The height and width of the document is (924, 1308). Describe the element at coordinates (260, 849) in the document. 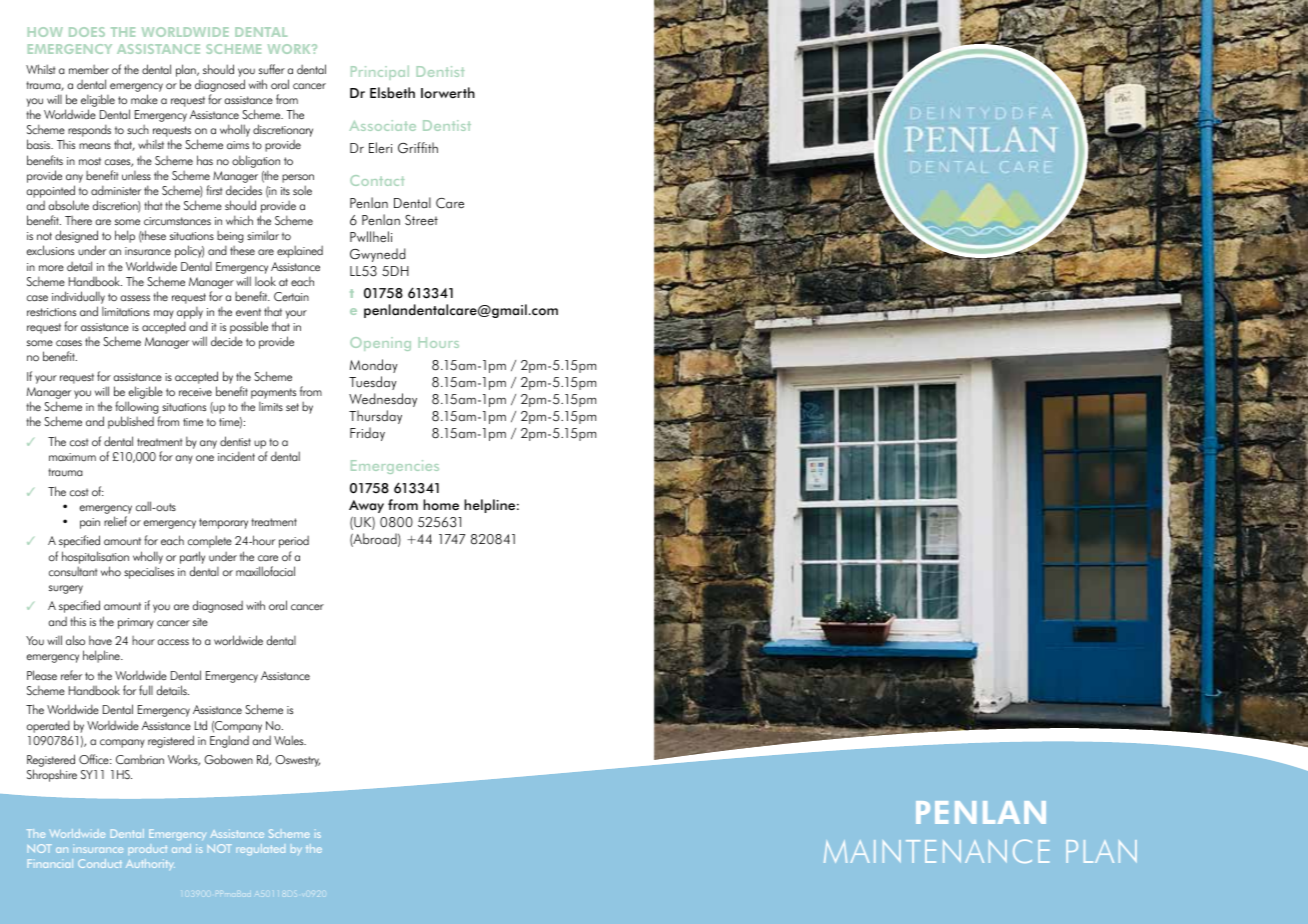

I see `regulated` at that location.
